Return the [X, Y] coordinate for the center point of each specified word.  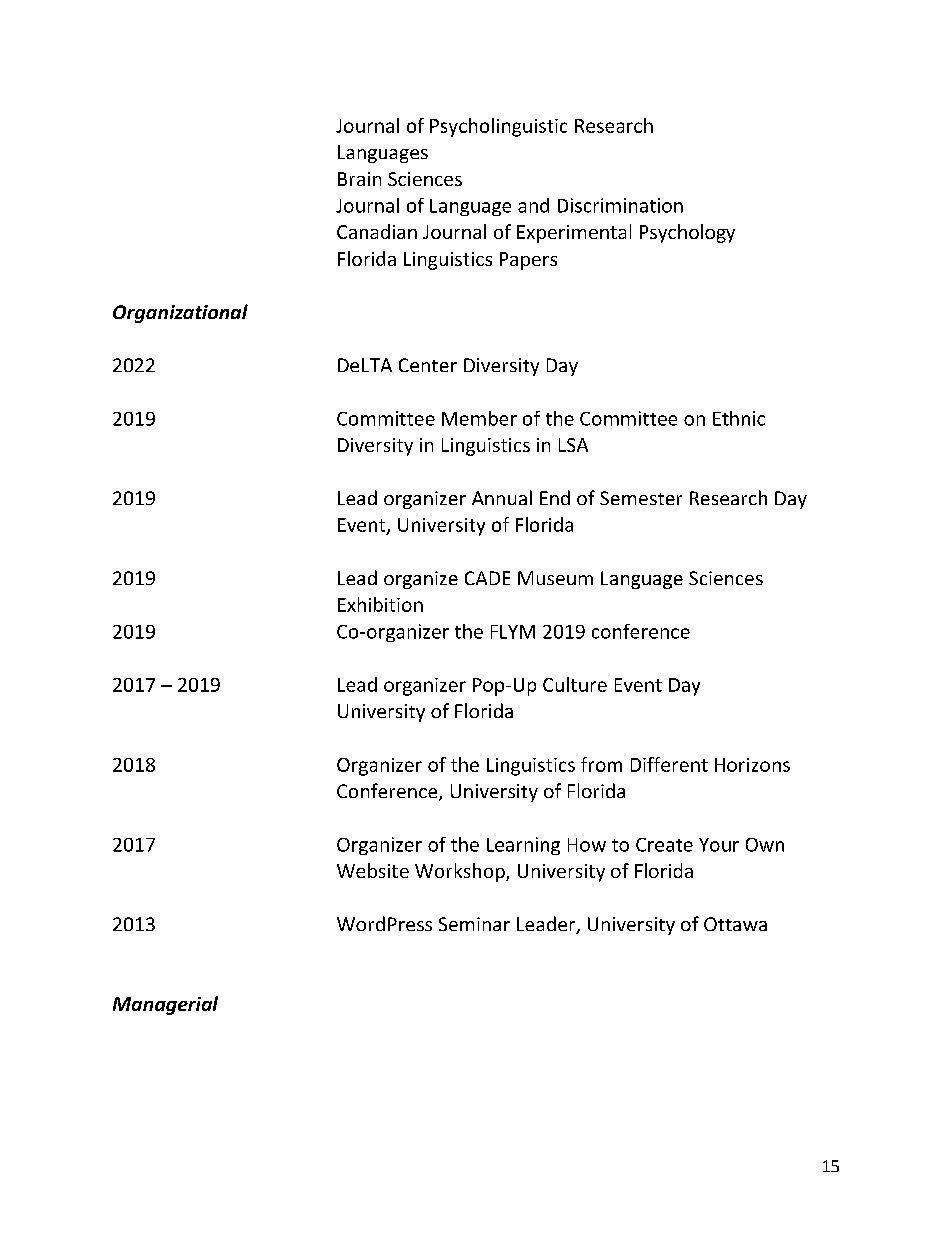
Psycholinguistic [498, 127]
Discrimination [620, 205]
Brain [359, 179]
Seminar [474, 924]
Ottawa [735, 924]
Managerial [165, 1005]
